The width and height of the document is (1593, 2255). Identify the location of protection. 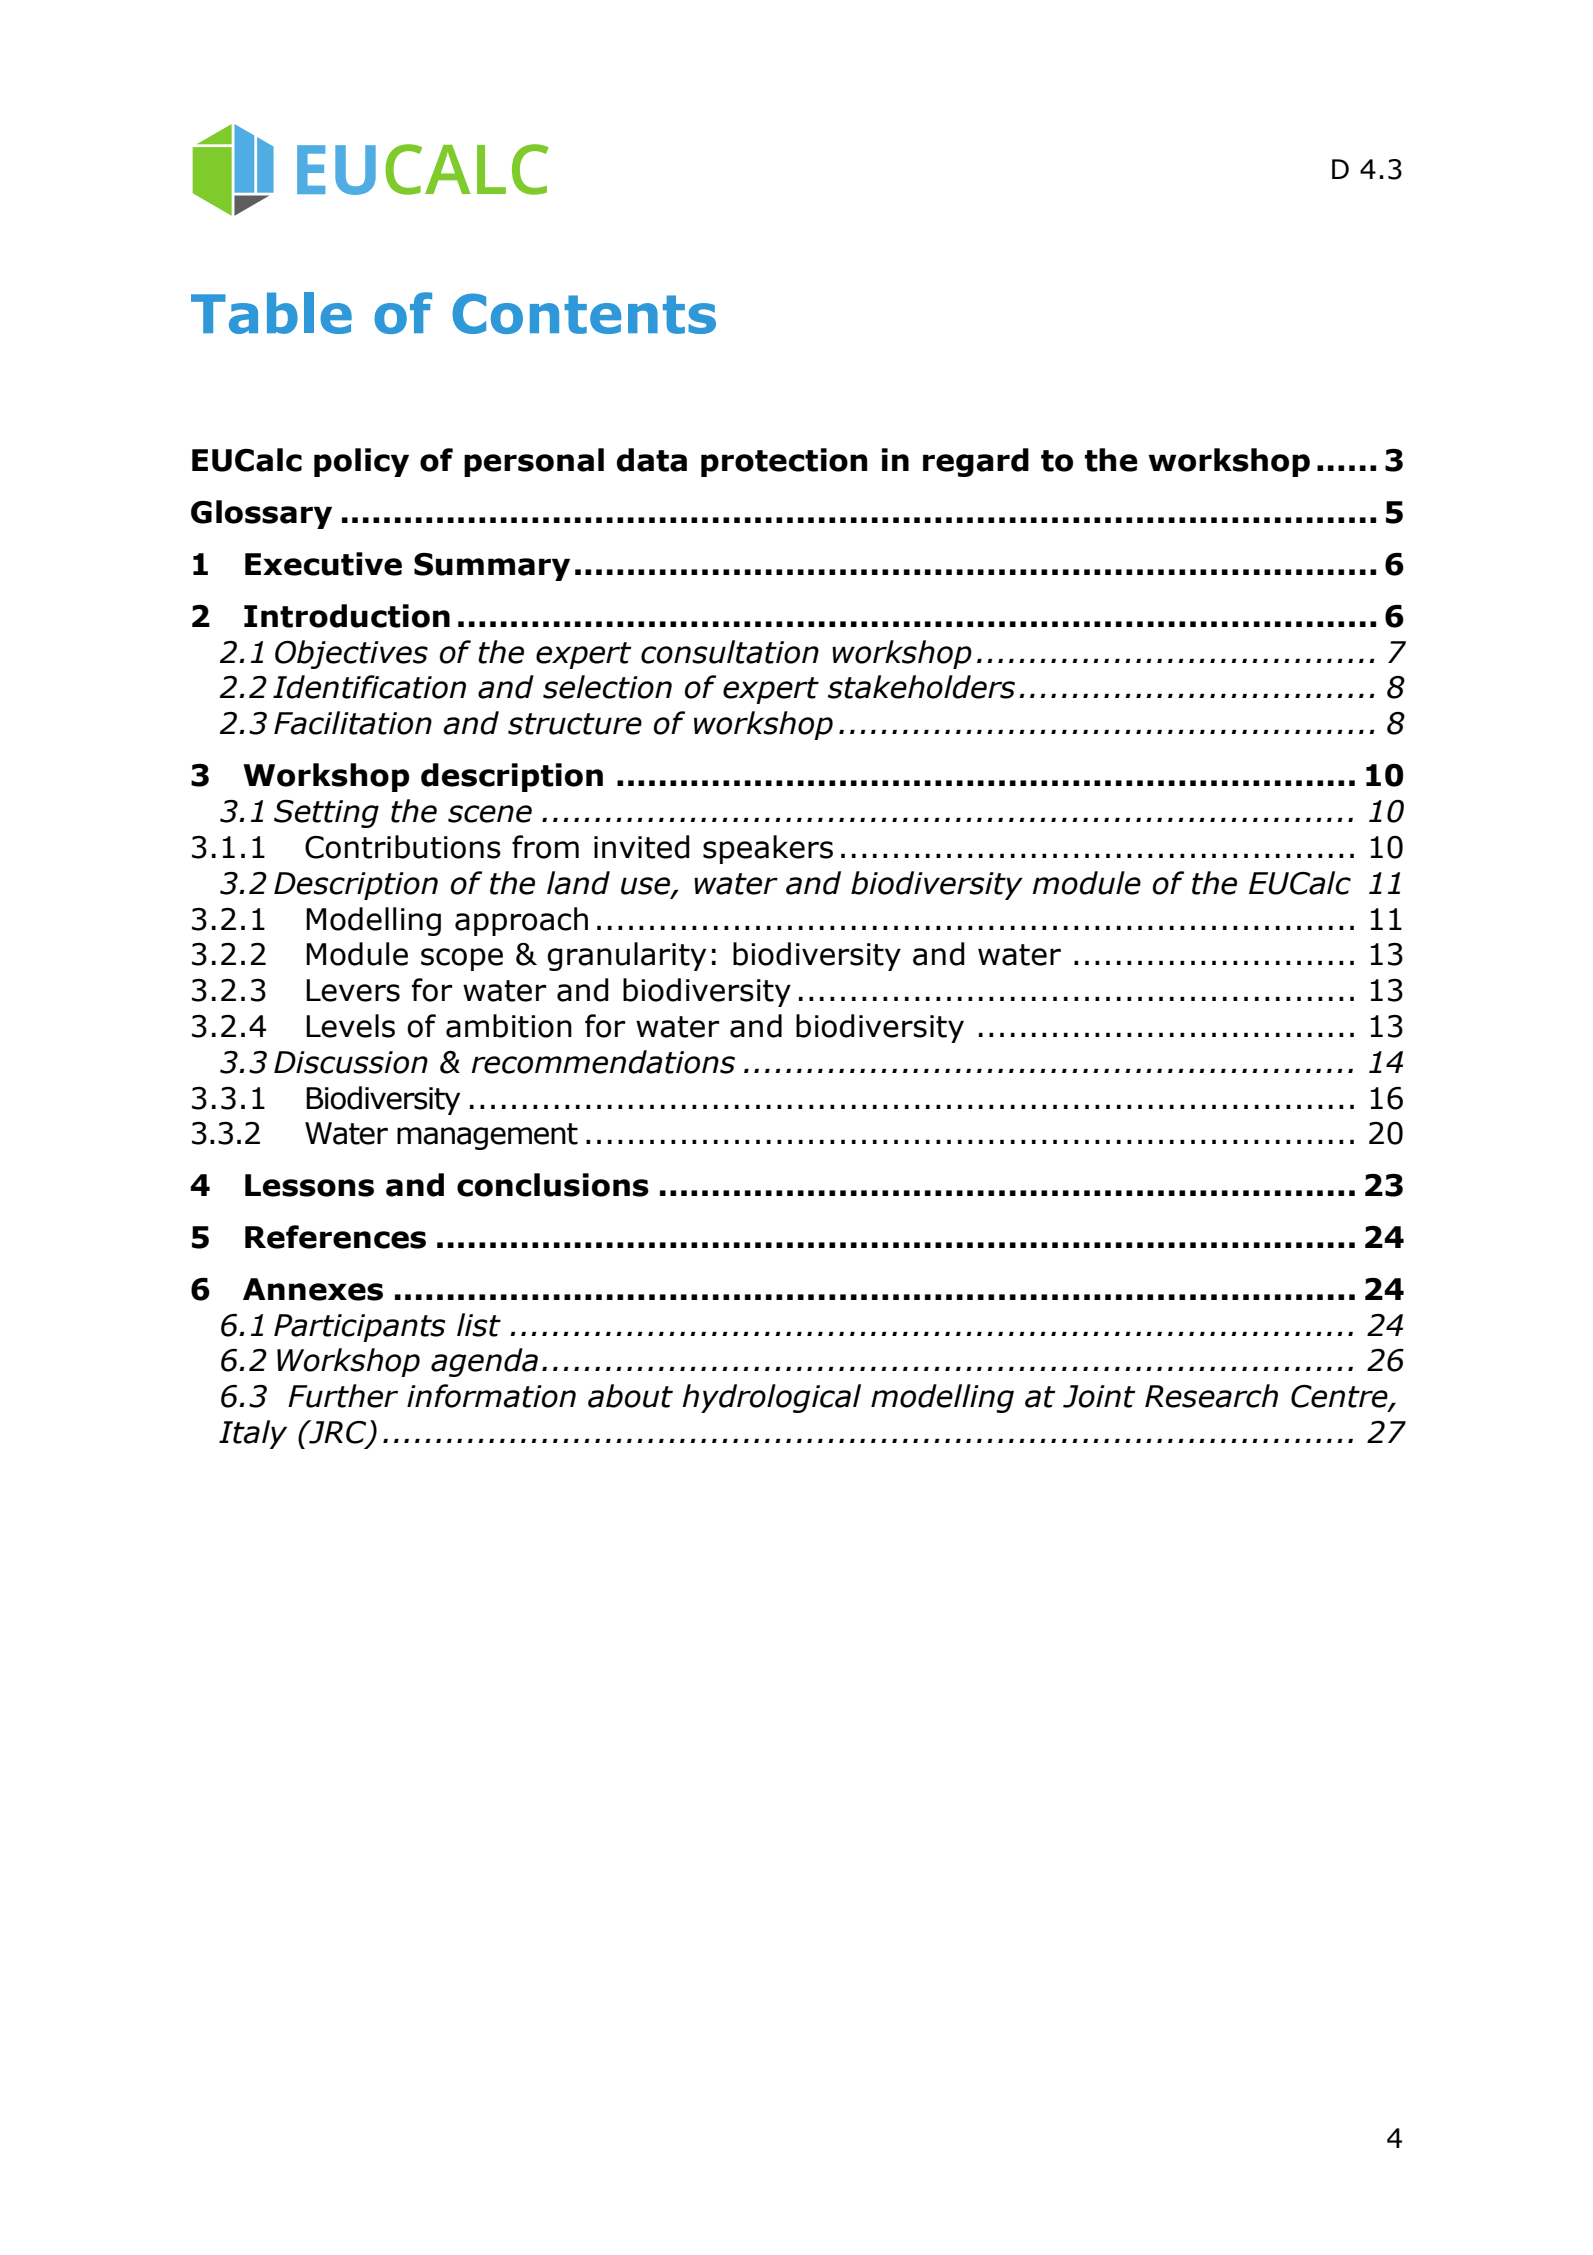
(784, 462).
